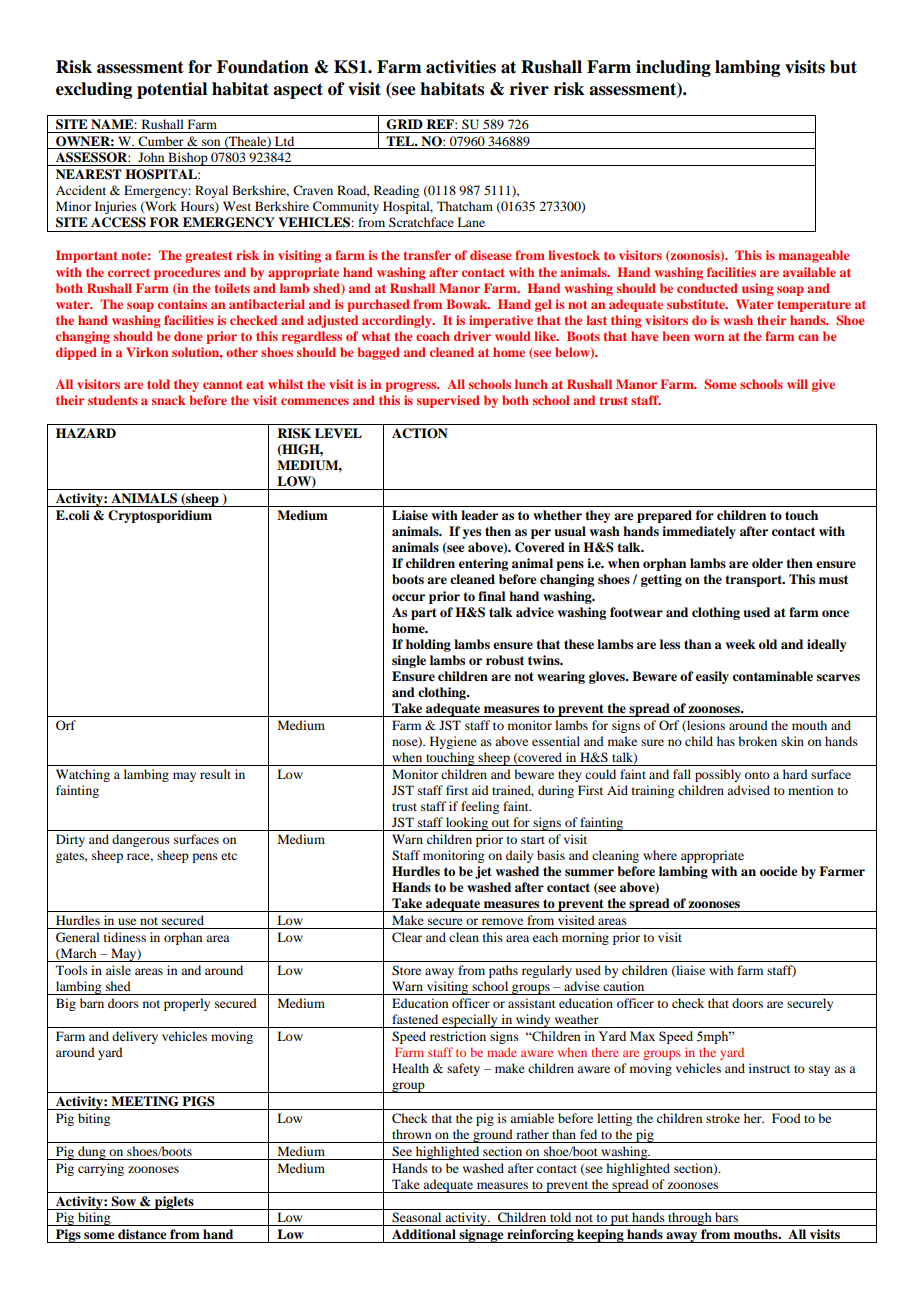  What do you see at coordinates (797, 384) in the page?
I see `will` at bounding box center [797, 384].
